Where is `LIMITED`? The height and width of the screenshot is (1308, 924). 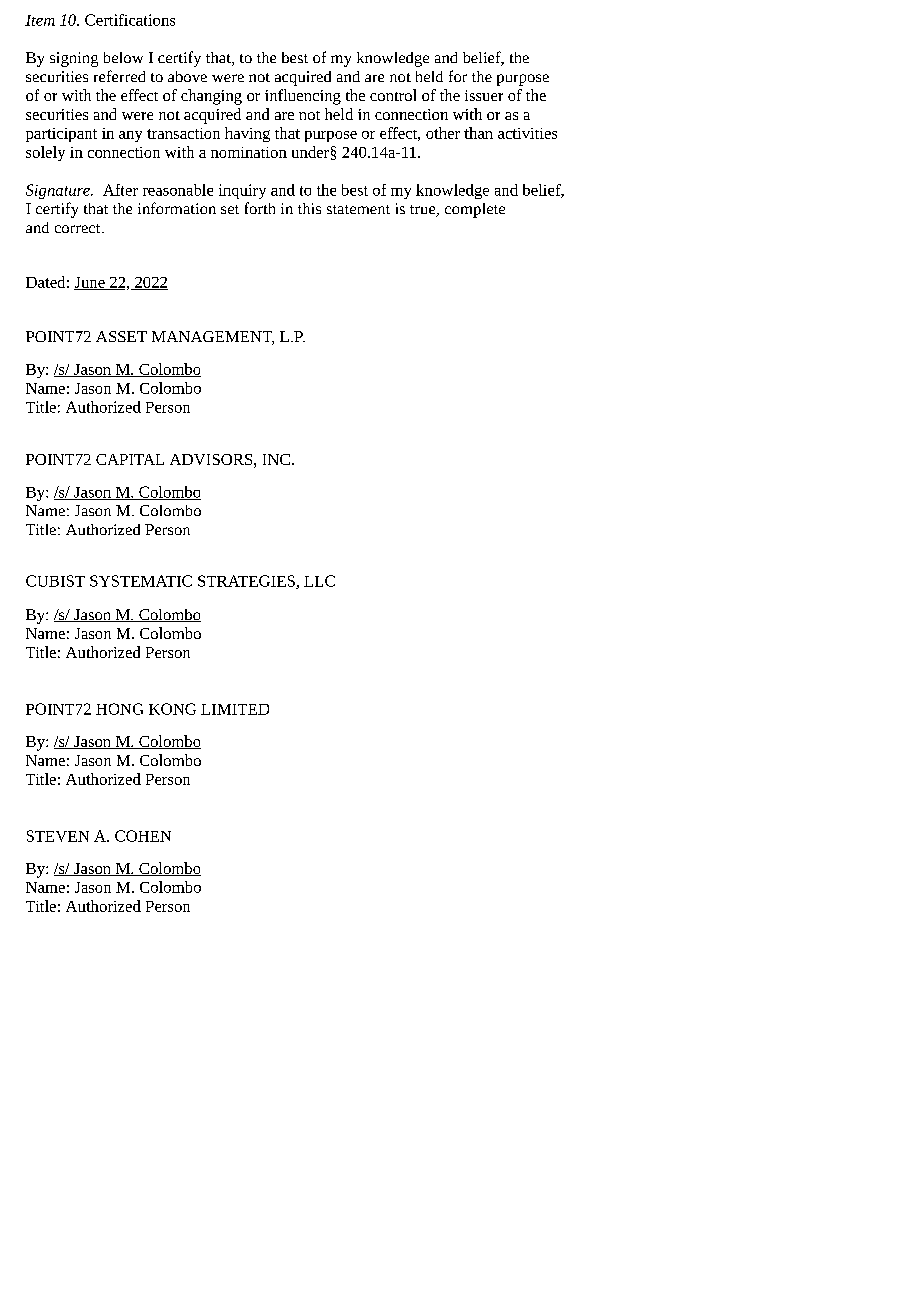
LIMITED is located at coordinates (235, 709).
